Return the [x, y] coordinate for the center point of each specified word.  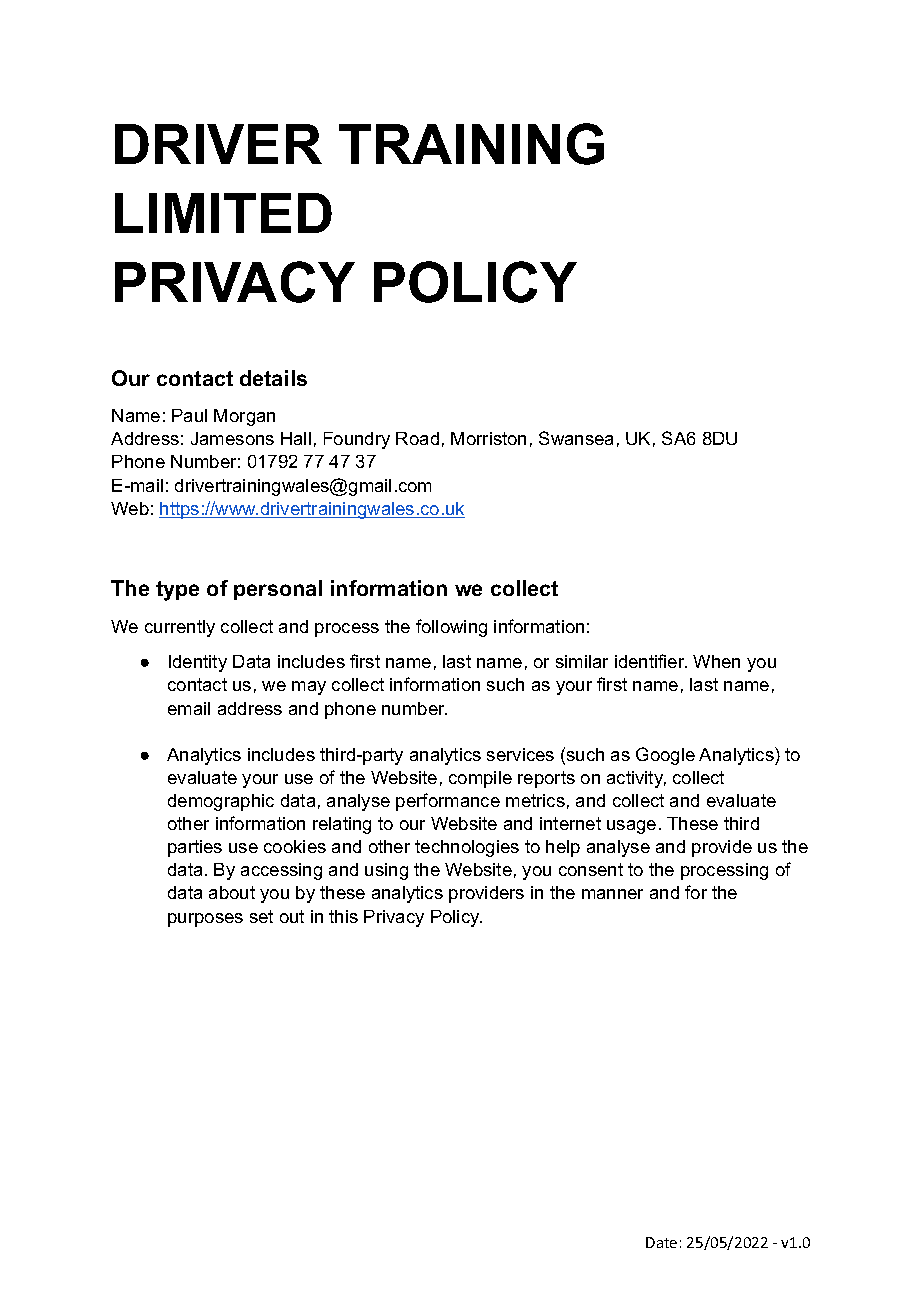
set [261, 916]
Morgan [244, 417]
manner [612, 894]
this [343, 916]
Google [665, 756]
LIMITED [223, 213]
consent [591, 869]
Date [661, 1242]
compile [480, 779]
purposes [205, 920]
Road [417, 438]
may [309, 688]
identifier [651, 661]
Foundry [357, 440]
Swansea [576, 438]
